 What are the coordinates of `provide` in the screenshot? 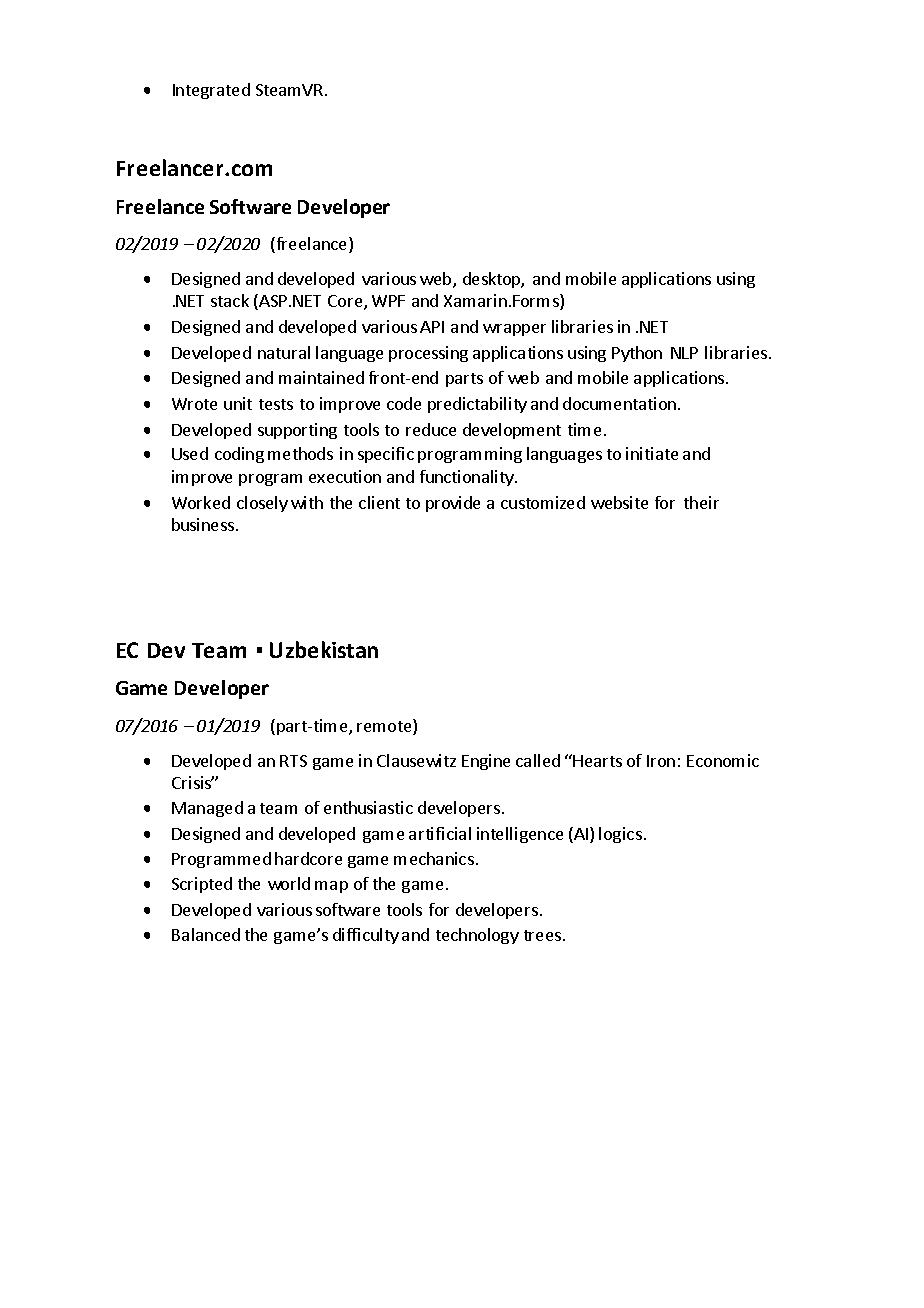 It's located at (453, 504).
